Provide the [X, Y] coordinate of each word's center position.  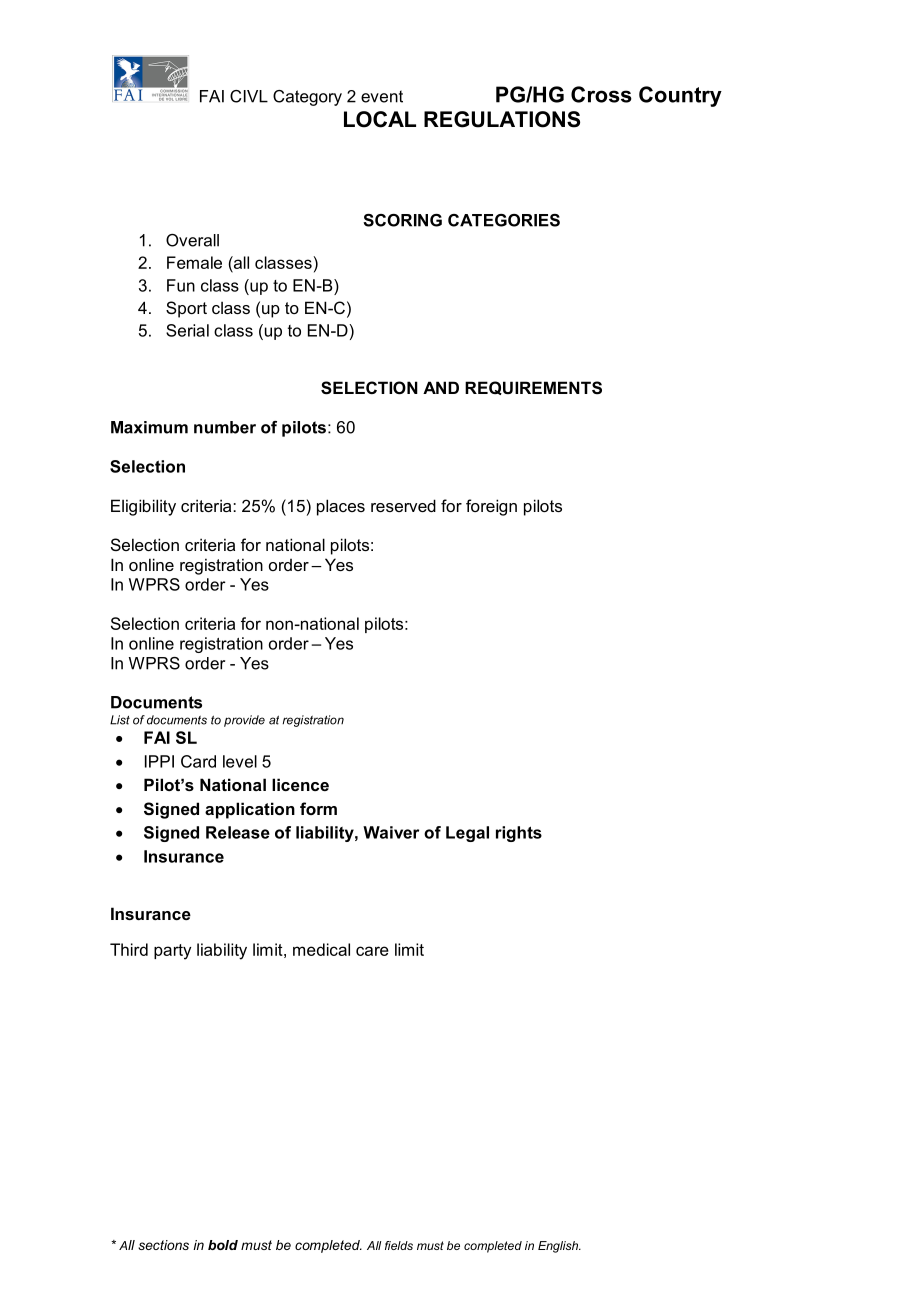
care [372, 951]
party [172, 952]
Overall [192, 240]
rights [519, 834]
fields [399, 1245]
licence [300, 784]
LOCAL [380, 119]
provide [244, 721]
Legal [467, 834]
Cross [601, 94]
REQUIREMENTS [533, 388]
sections [163, 1245]
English [559, 1247]
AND [441, 387]
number [225, 427]
